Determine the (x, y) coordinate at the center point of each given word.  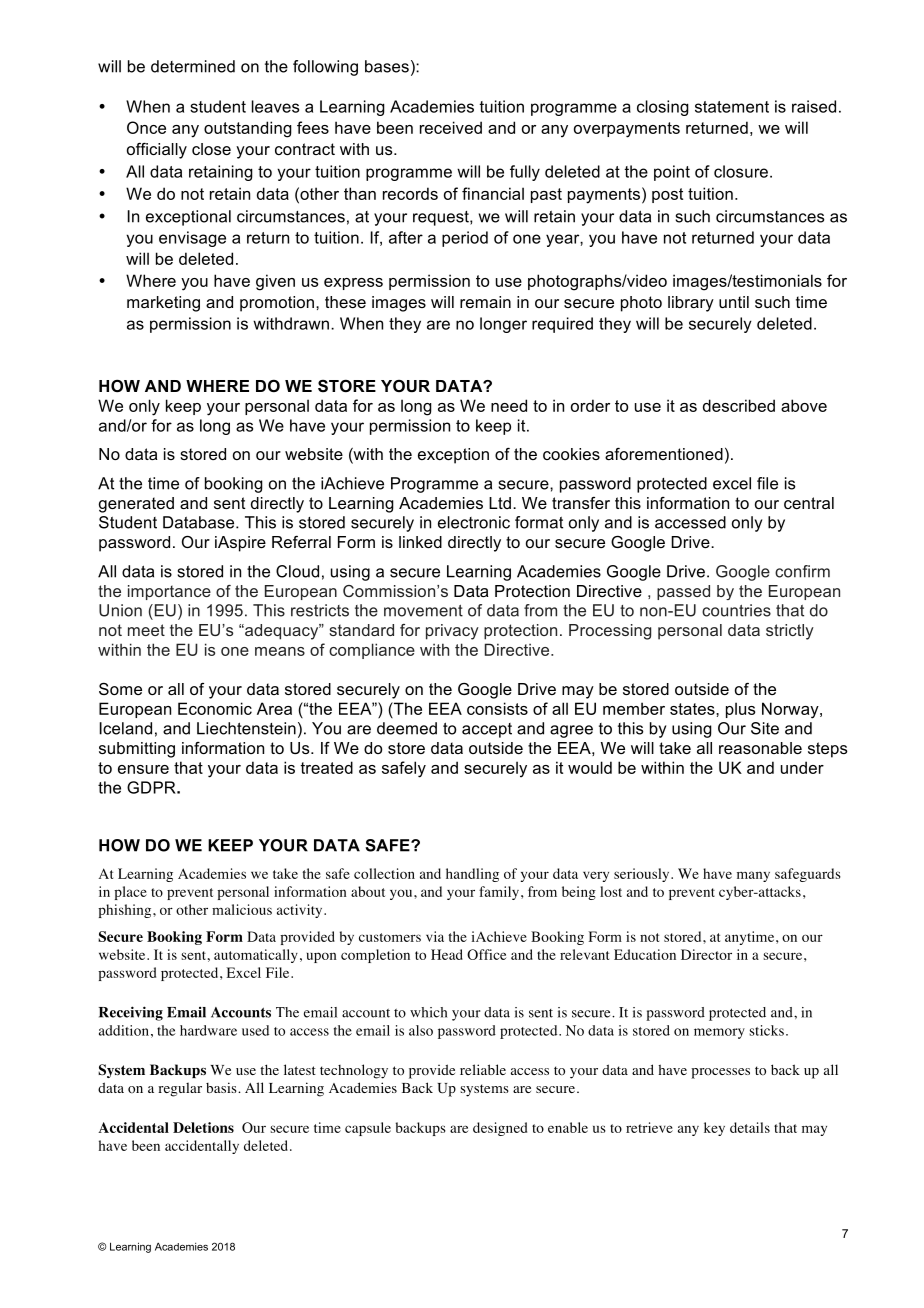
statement (732, 107)
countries (736, 610)
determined (193, 66)
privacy (452, 632)
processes (720, 1073)
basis (222, 1087)
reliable (483, 1069)
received (451, 127)
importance (169, 592)
